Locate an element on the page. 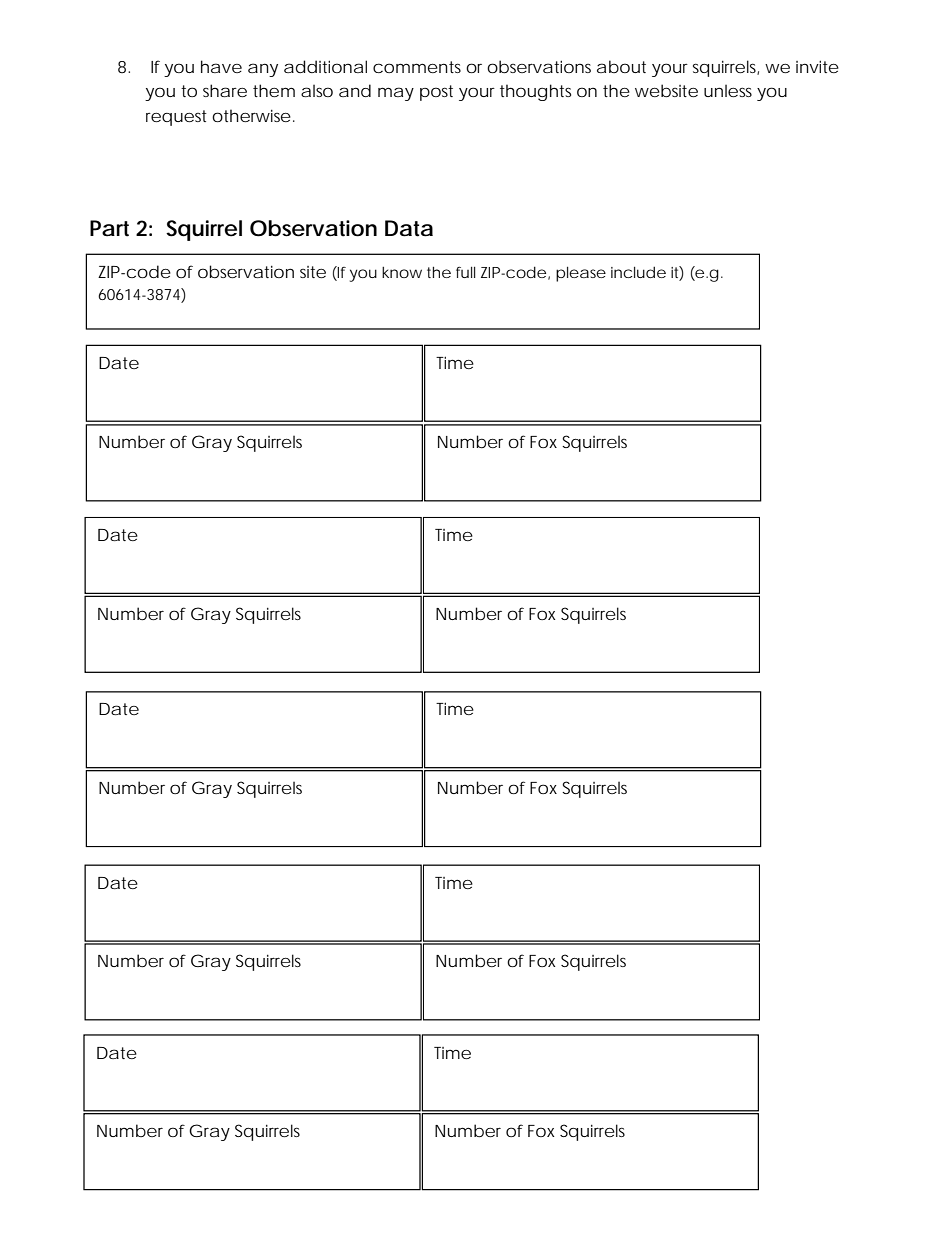 Image resolution: width=952 pixels, height=1233 pixels. have is located at coordinates (221, 66).
